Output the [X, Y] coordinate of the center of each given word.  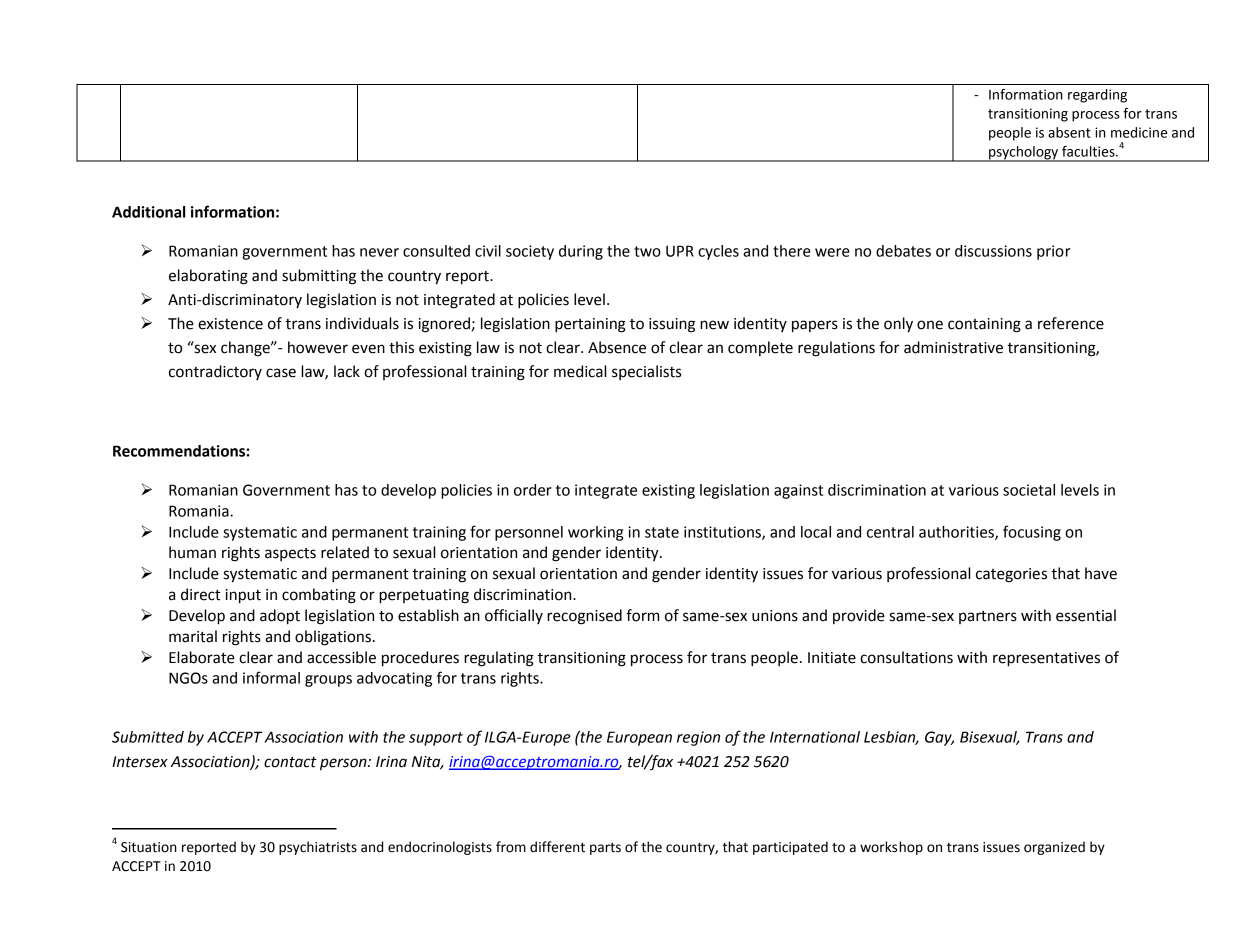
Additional [149, 212]
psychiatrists [318, 848]
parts [605, 849]
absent [1069, 132]
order [533, 490]
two [647, 251]
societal [1029, 490]
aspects [290, 554]
